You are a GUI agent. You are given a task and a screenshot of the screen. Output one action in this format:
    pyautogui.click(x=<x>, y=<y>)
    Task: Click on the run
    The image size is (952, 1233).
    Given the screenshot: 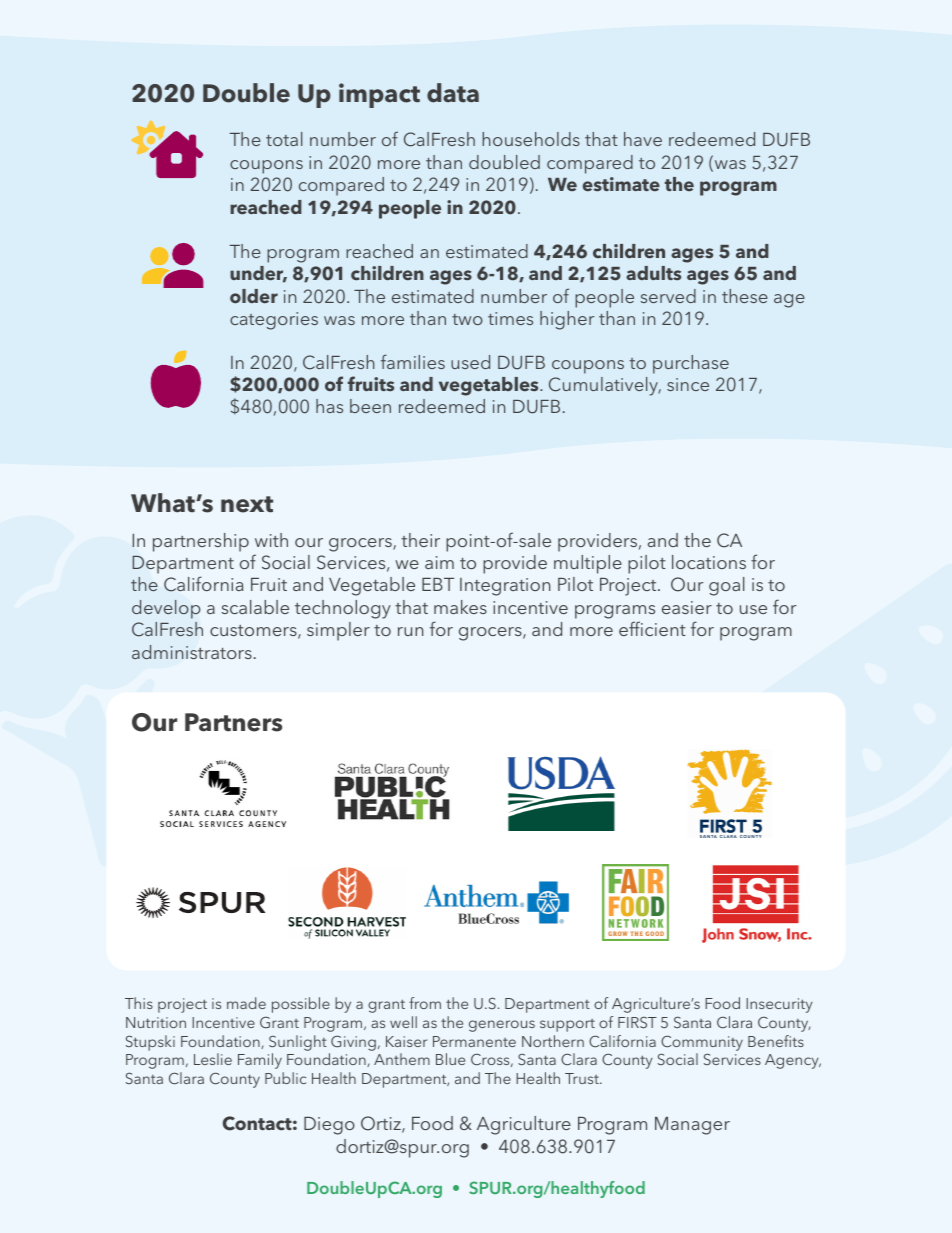 What is the action you would take?
    pyautogui.click(x=410, y=631)
